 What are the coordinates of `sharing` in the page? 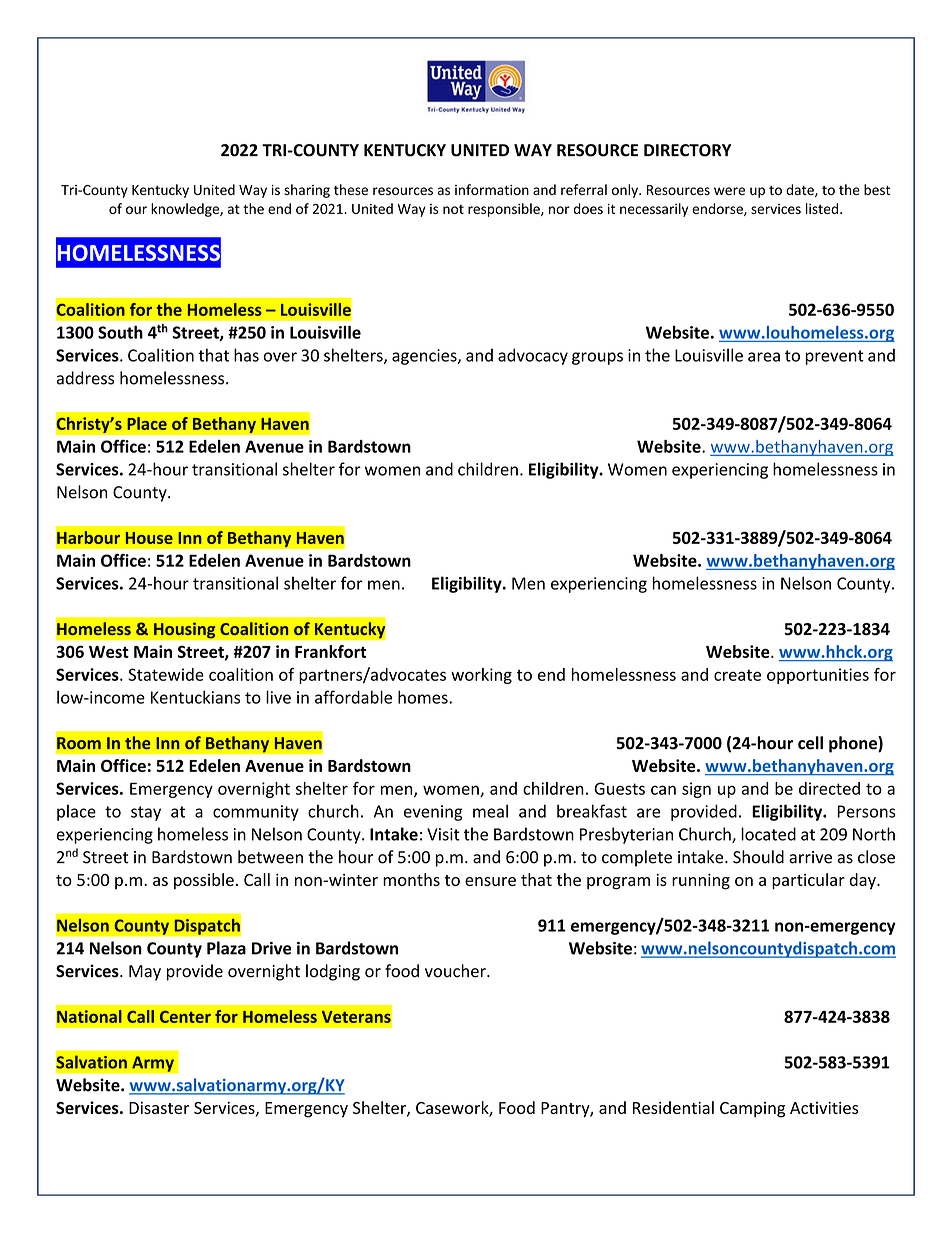 It's located at (307, 191).
